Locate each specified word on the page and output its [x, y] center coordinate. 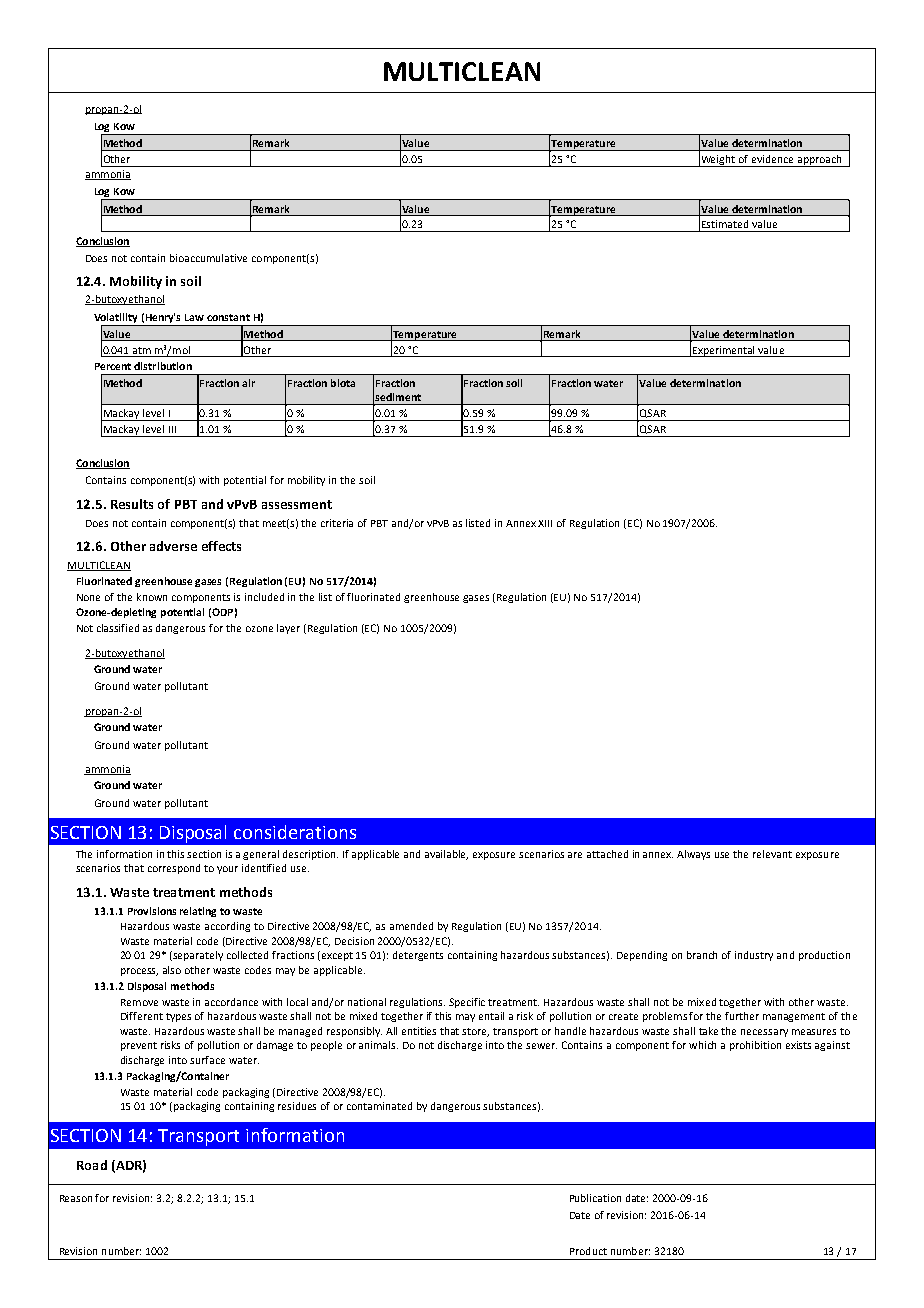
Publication [595, 1198]
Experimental [724, 351]
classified [118, 628]
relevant [772, 854]
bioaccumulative [208, 258]
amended [411, 926]
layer [288, 629]
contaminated [379, 1106]
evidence [772, 159]
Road [92, 1165]
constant [228, 317]
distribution [163, 366]
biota [343, 383]
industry [754, 956]
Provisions [152, 911]
